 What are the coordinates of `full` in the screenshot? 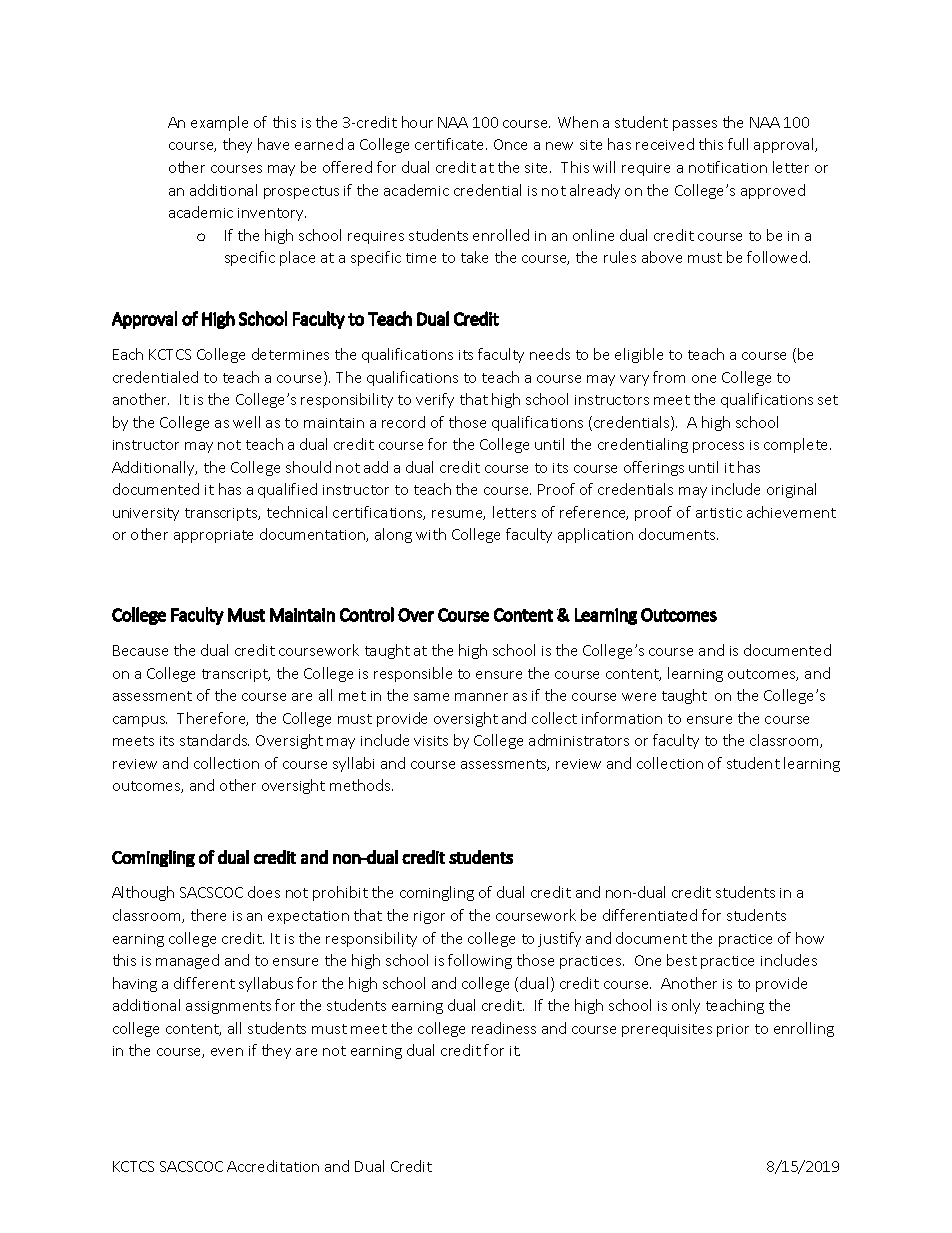 It's located at (738, 144).
